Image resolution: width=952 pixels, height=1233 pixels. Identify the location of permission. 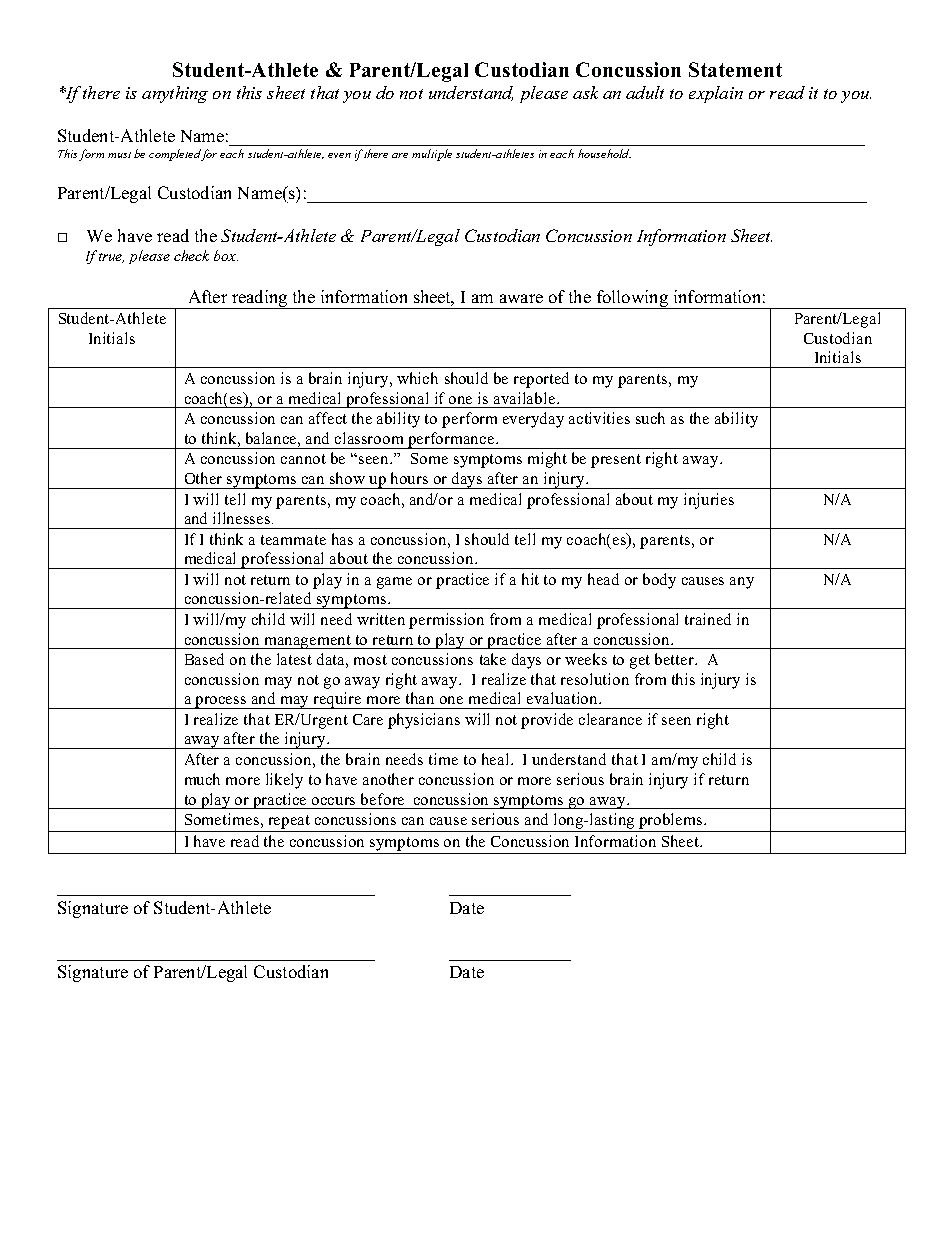
(446, 621).
